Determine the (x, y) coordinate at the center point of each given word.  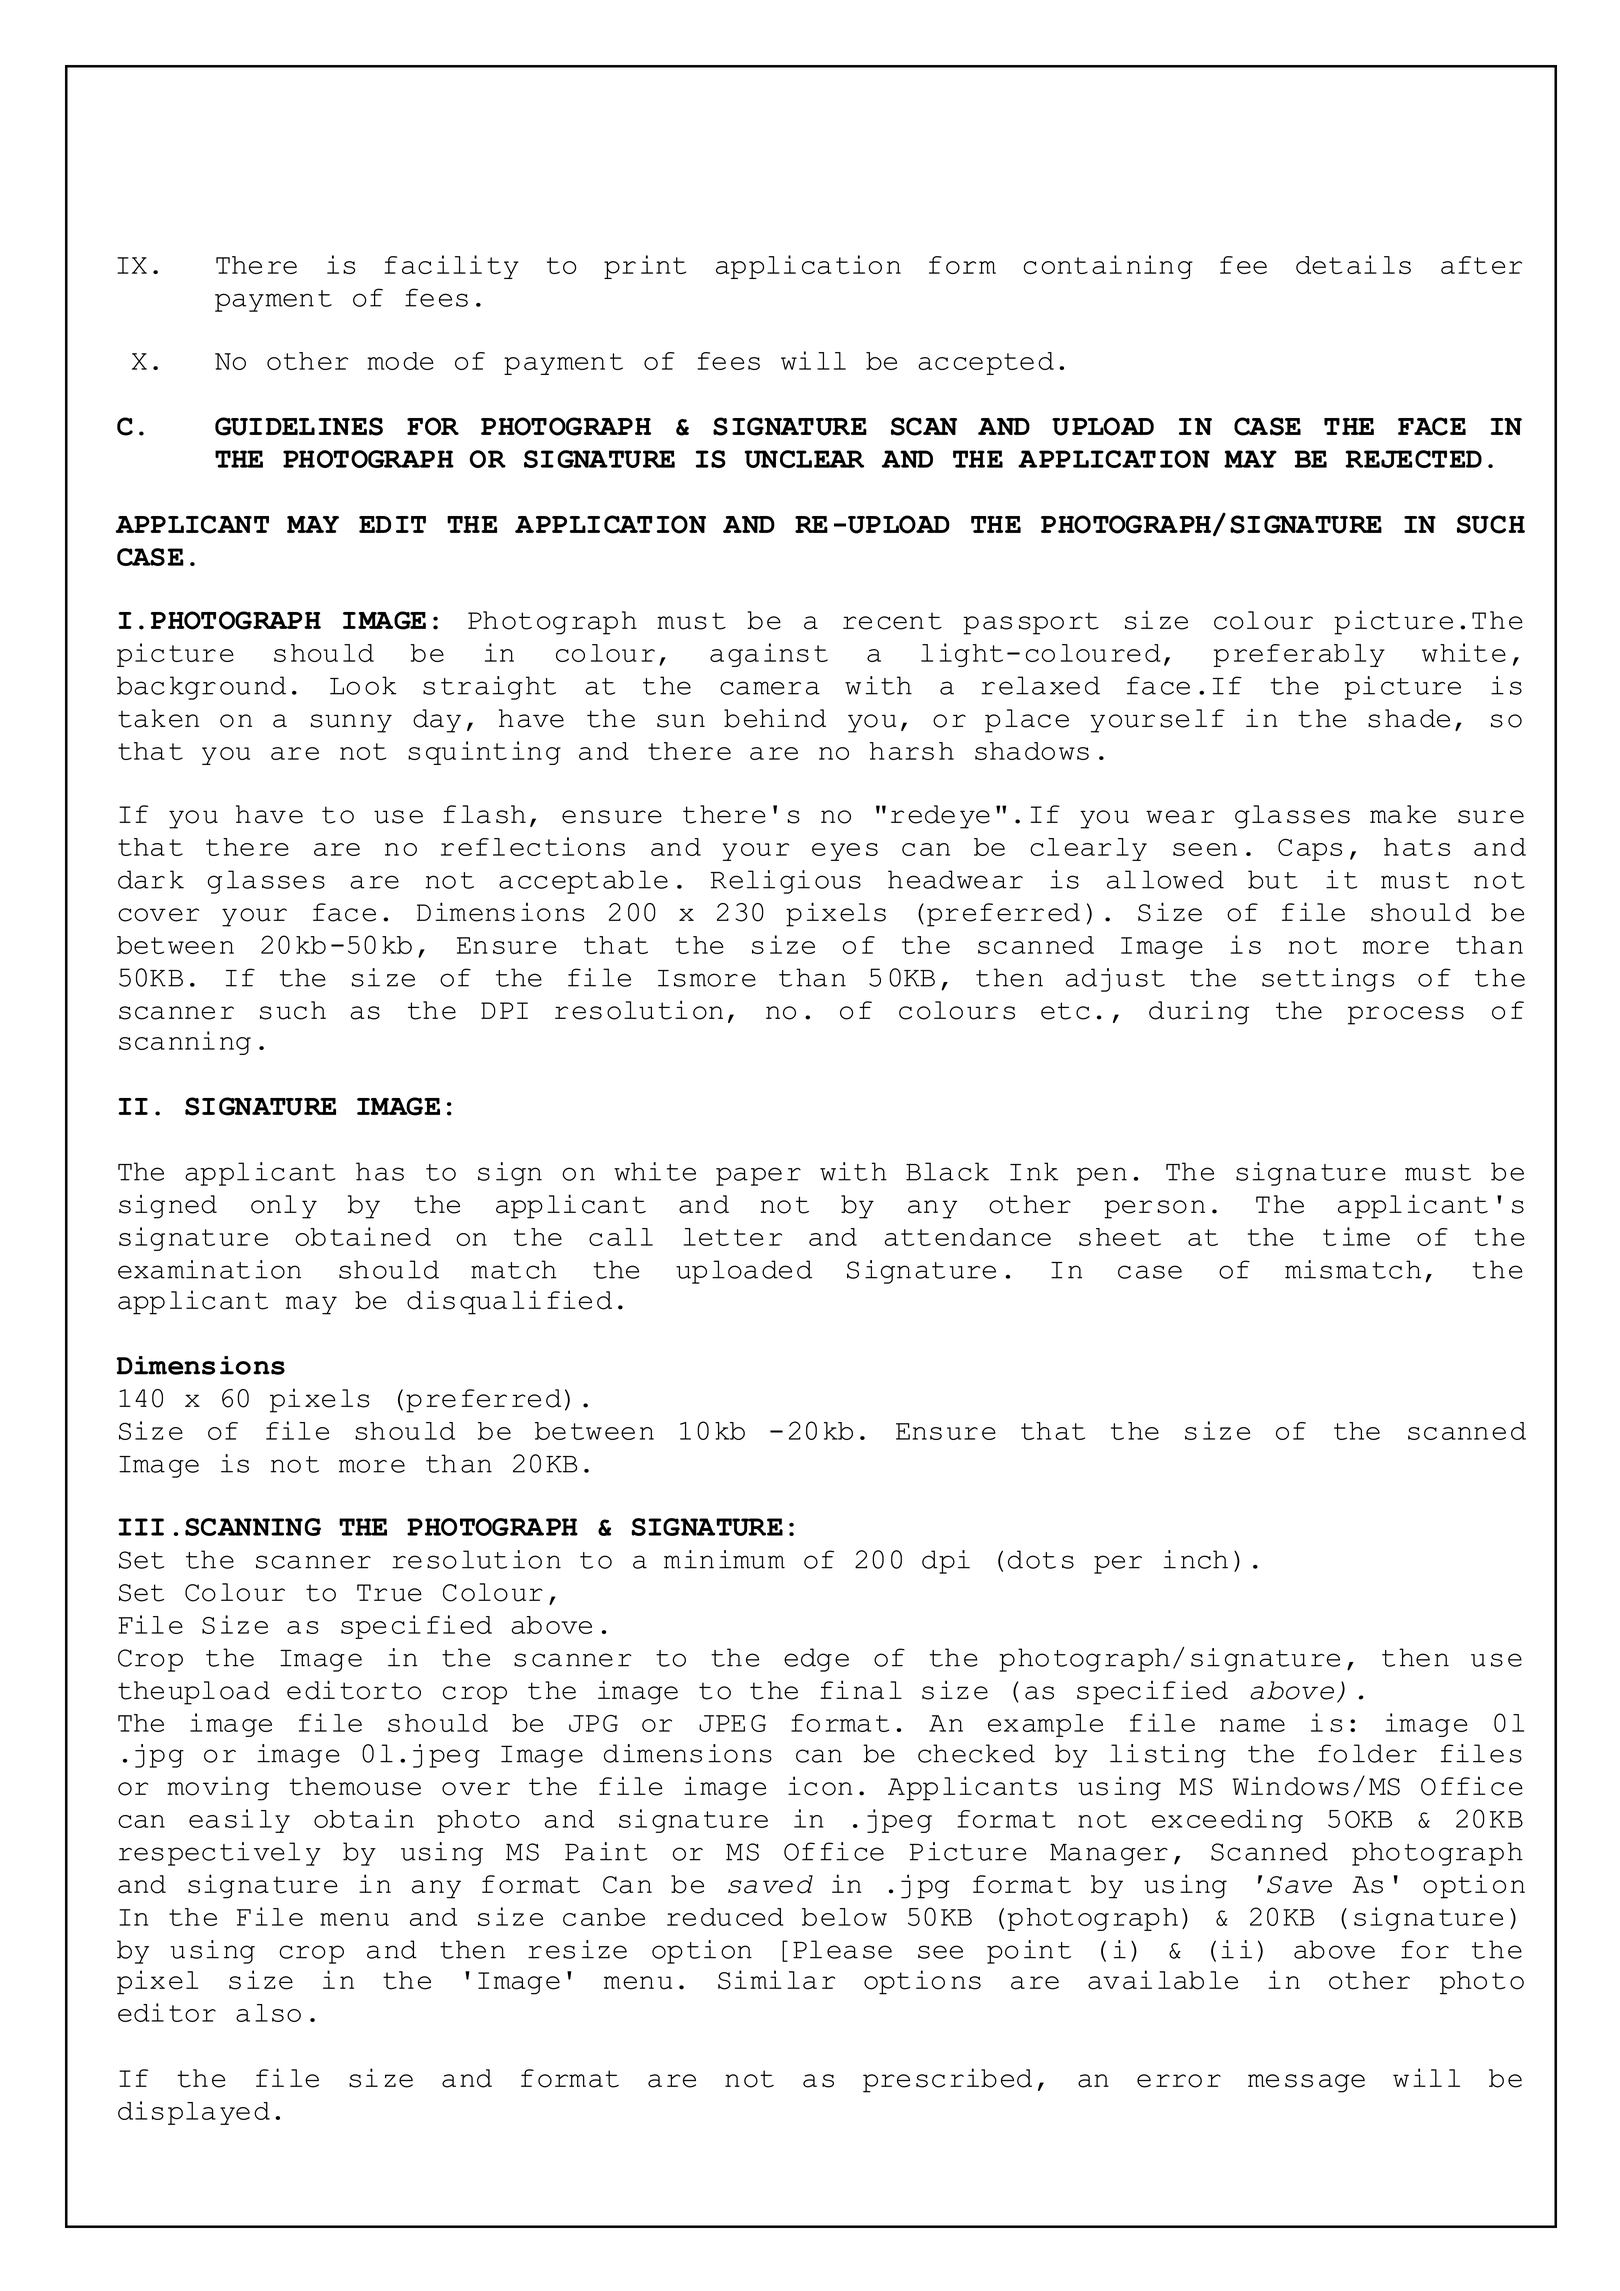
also (268, 2013)
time (1356, 1236)
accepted (986, 363)
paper (758, 1176)
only (284, 1207)
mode (401, 361)
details (1353, 264)
